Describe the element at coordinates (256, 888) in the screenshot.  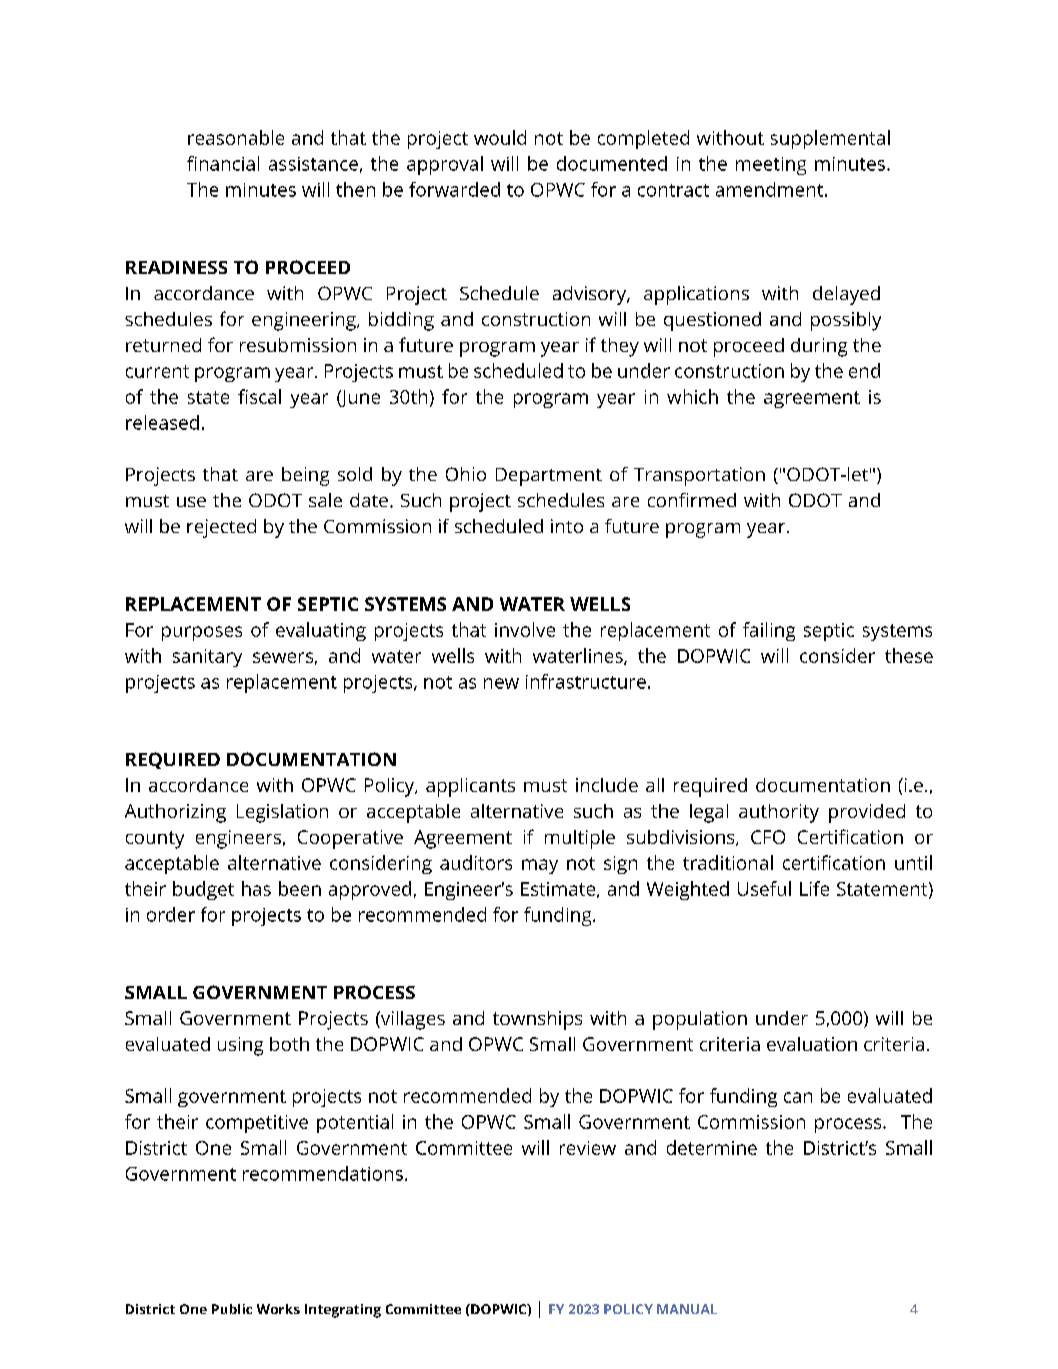
I see `has` at that location.
